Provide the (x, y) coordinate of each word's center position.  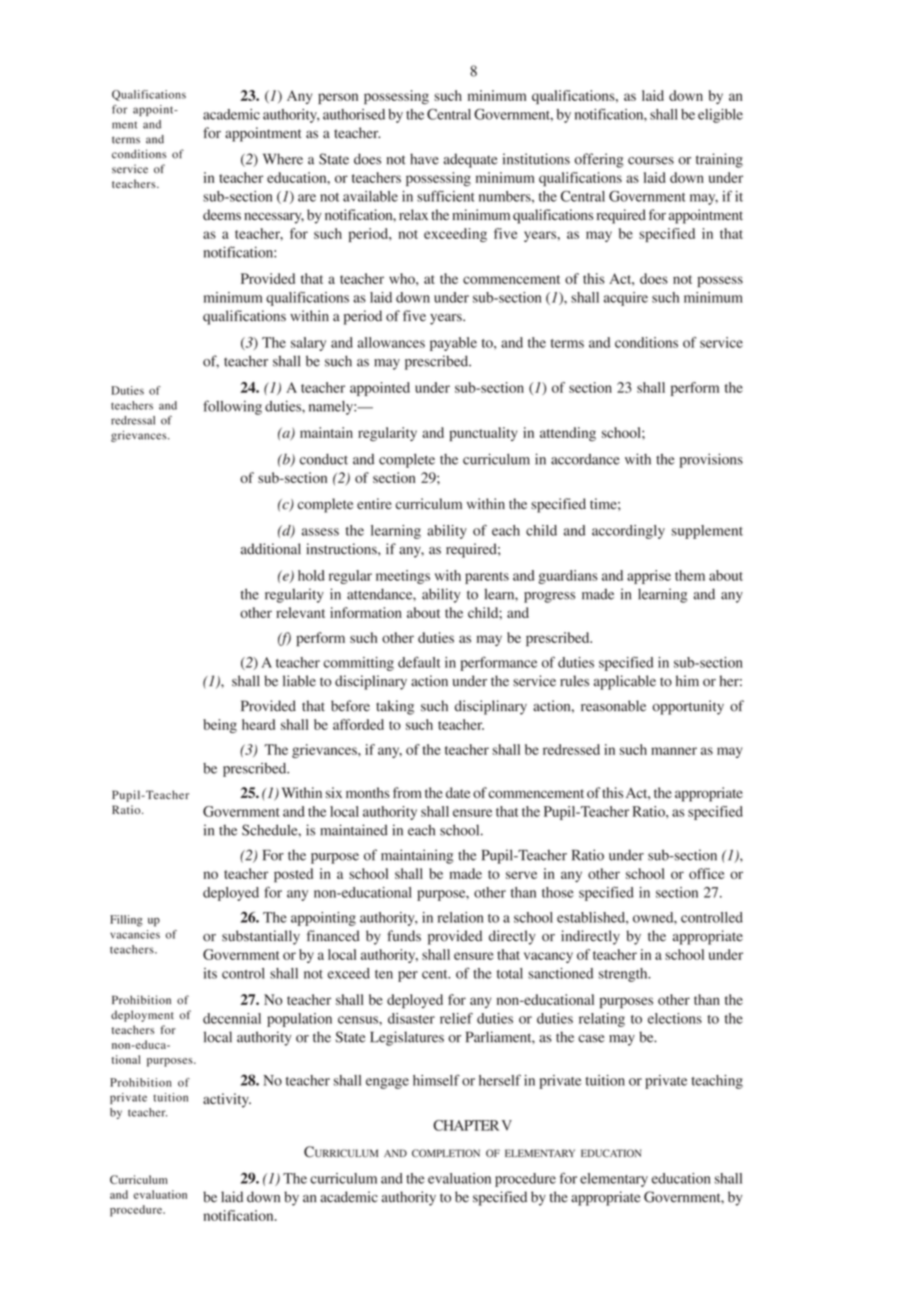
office (706, 873)
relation (460, 917)
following (232, 407)
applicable (625, 682)
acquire (626, 299)
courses (651, 161)
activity (227, 1100)
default (419, 662)
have (424, 159)
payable (453, 344)
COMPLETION (446, 1153)
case (591, 1039)
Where (283, 159)
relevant (300, 612)
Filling (126, 921)
